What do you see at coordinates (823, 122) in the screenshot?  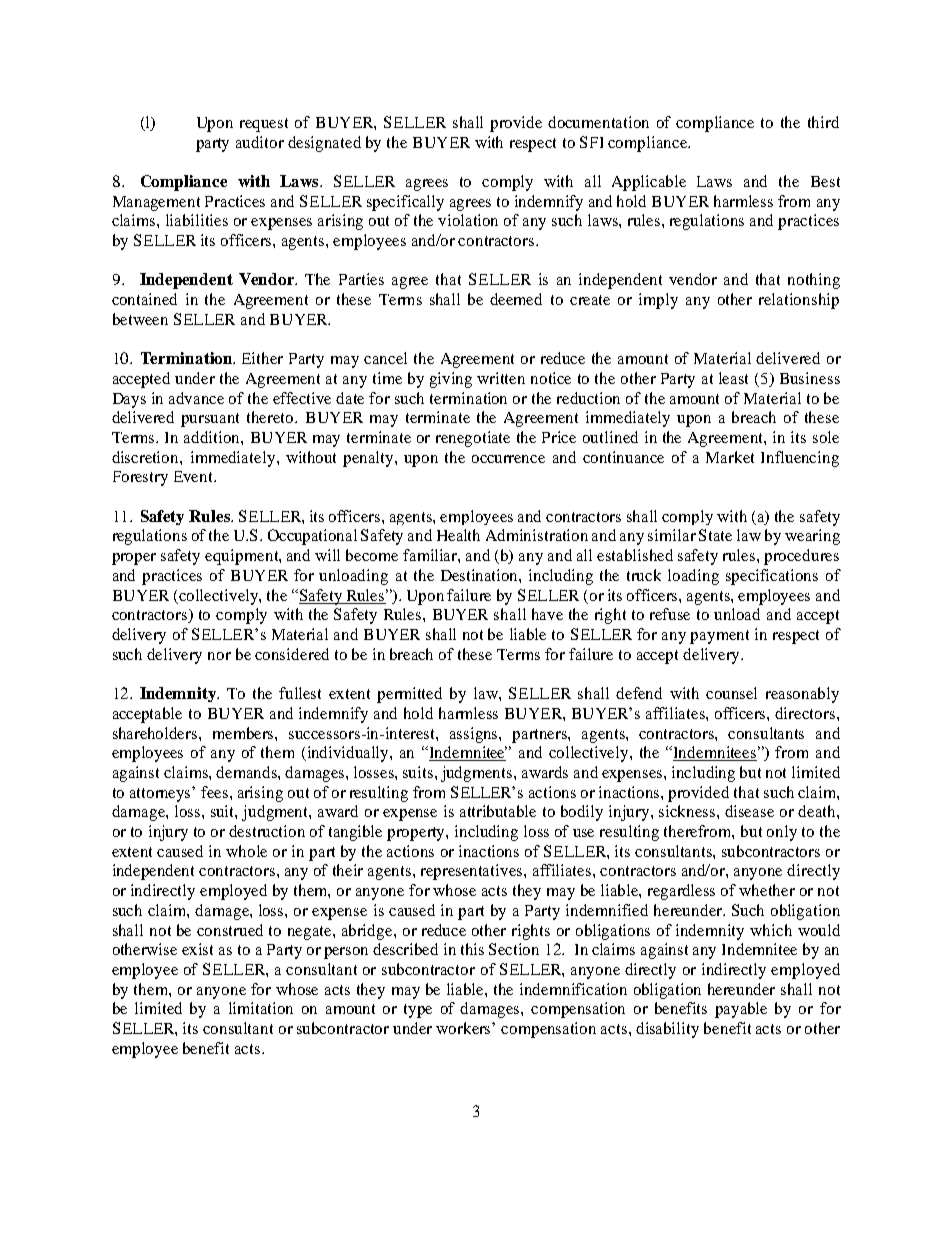 I see `third` at bounding box center [823, 122].
